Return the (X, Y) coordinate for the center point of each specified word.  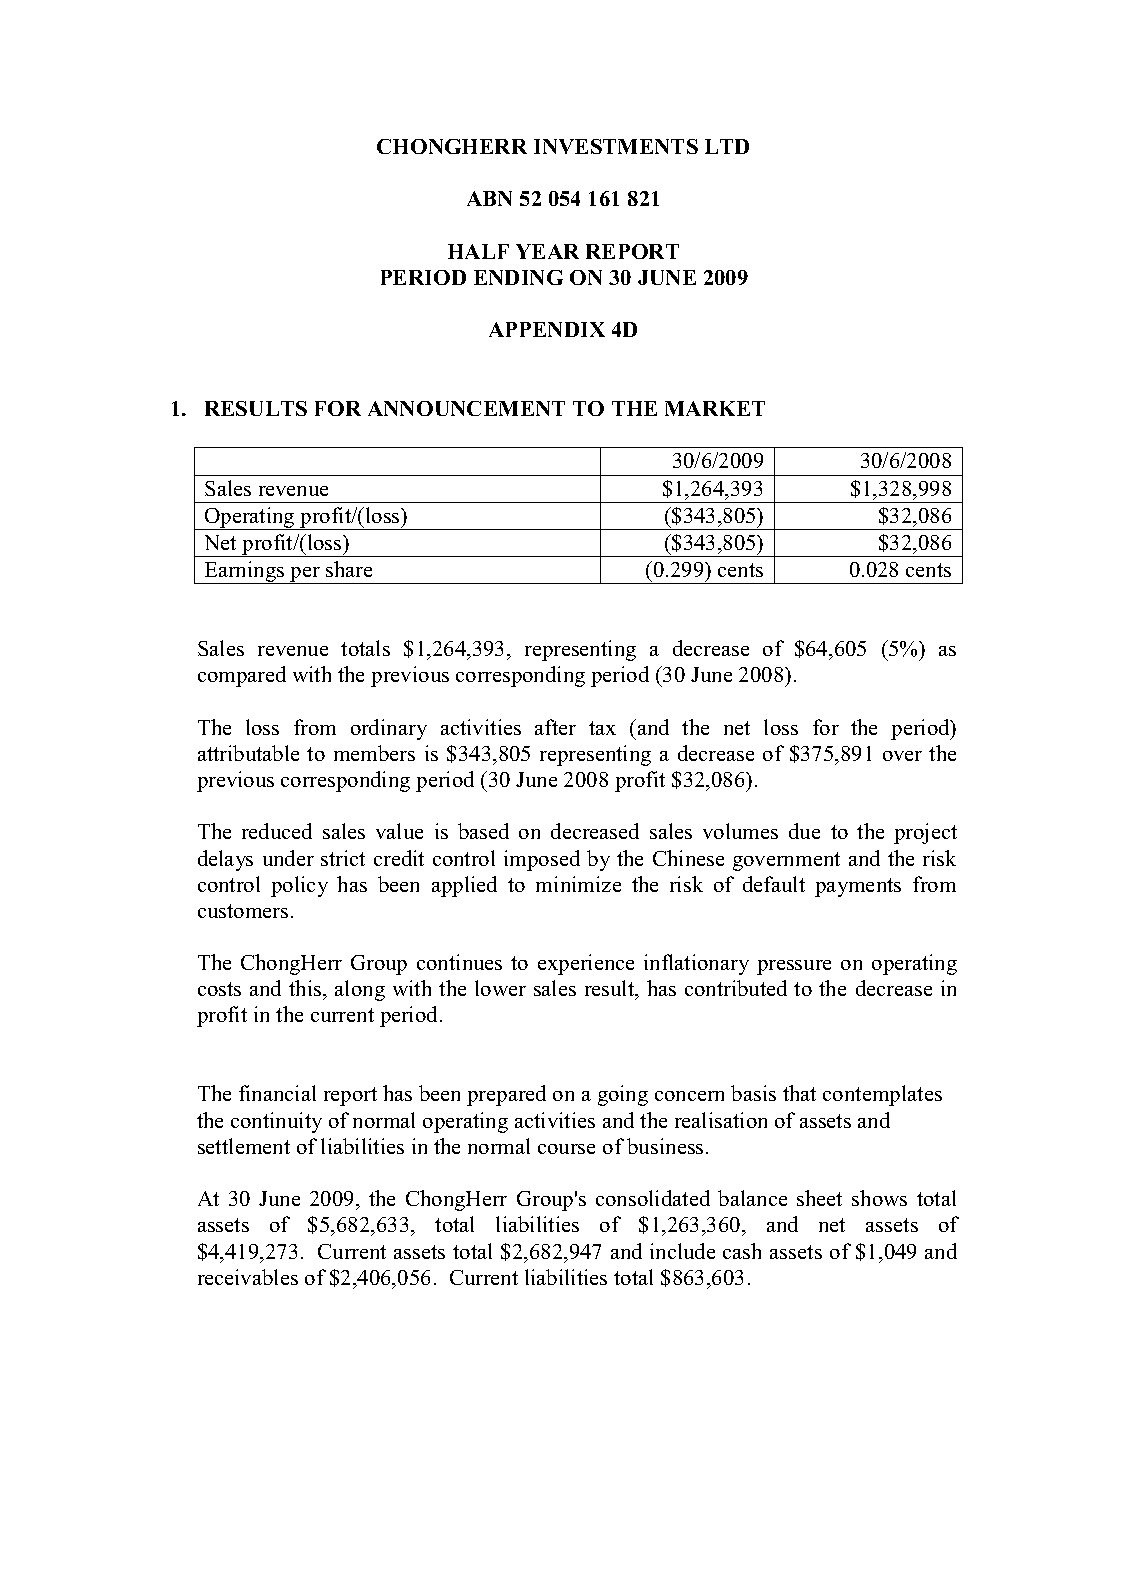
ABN (489, 198)
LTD (727, 146)
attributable (248, 753)
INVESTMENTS (616, 146)
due (804, 831)
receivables (248, 1277)
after (555, 727)
